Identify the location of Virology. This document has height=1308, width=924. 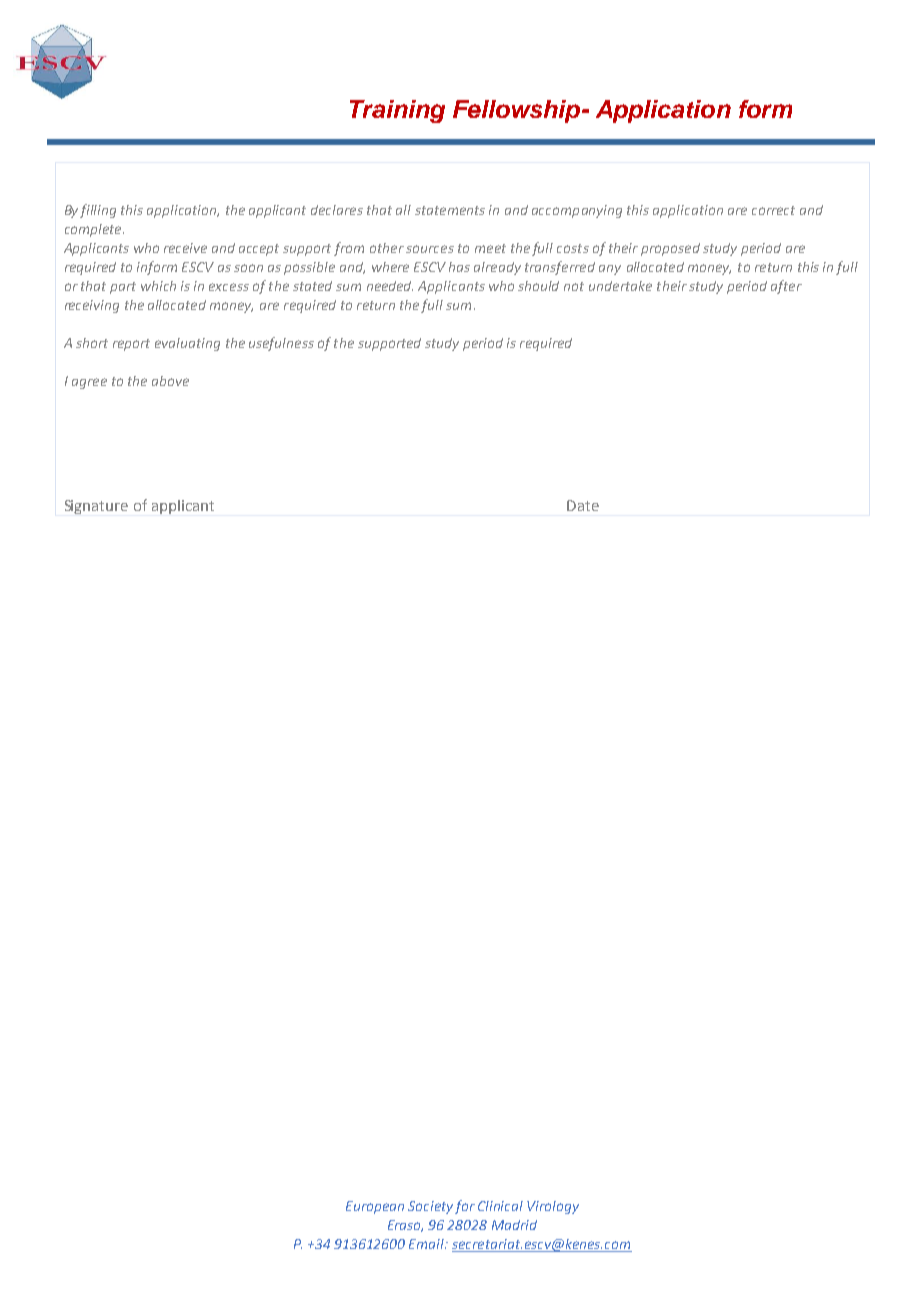
(553, 1207).
